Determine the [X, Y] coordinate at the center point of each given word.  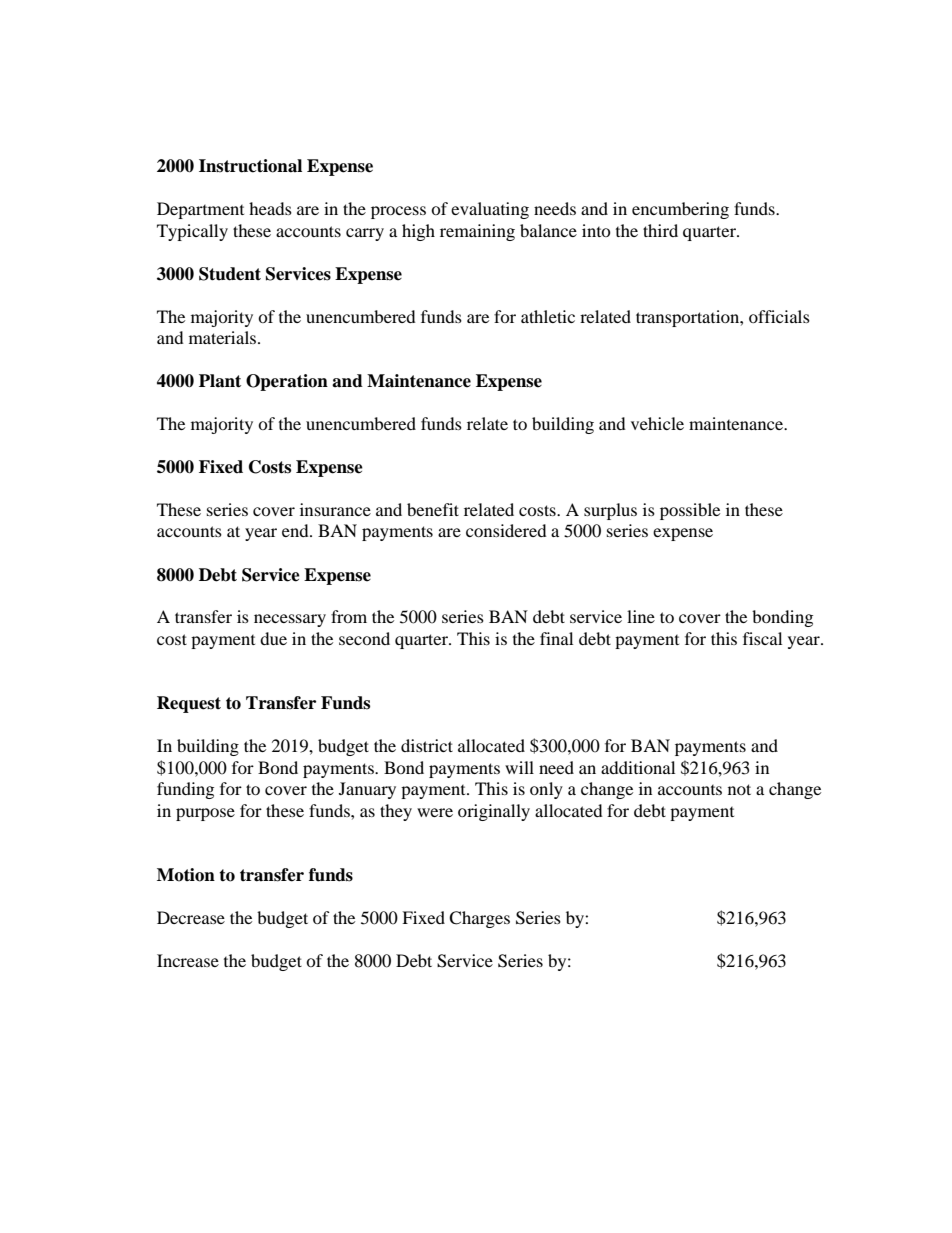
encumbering [680, 210]
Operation [287, 382]
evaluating [490, 210]
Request [189, 704]
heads [270, 208]
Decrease [191, 917]
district [427, 745]
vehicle [657, 423]
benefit [433, 509]
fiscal [762, 638]
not [739, 789]
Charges [479, 919]
